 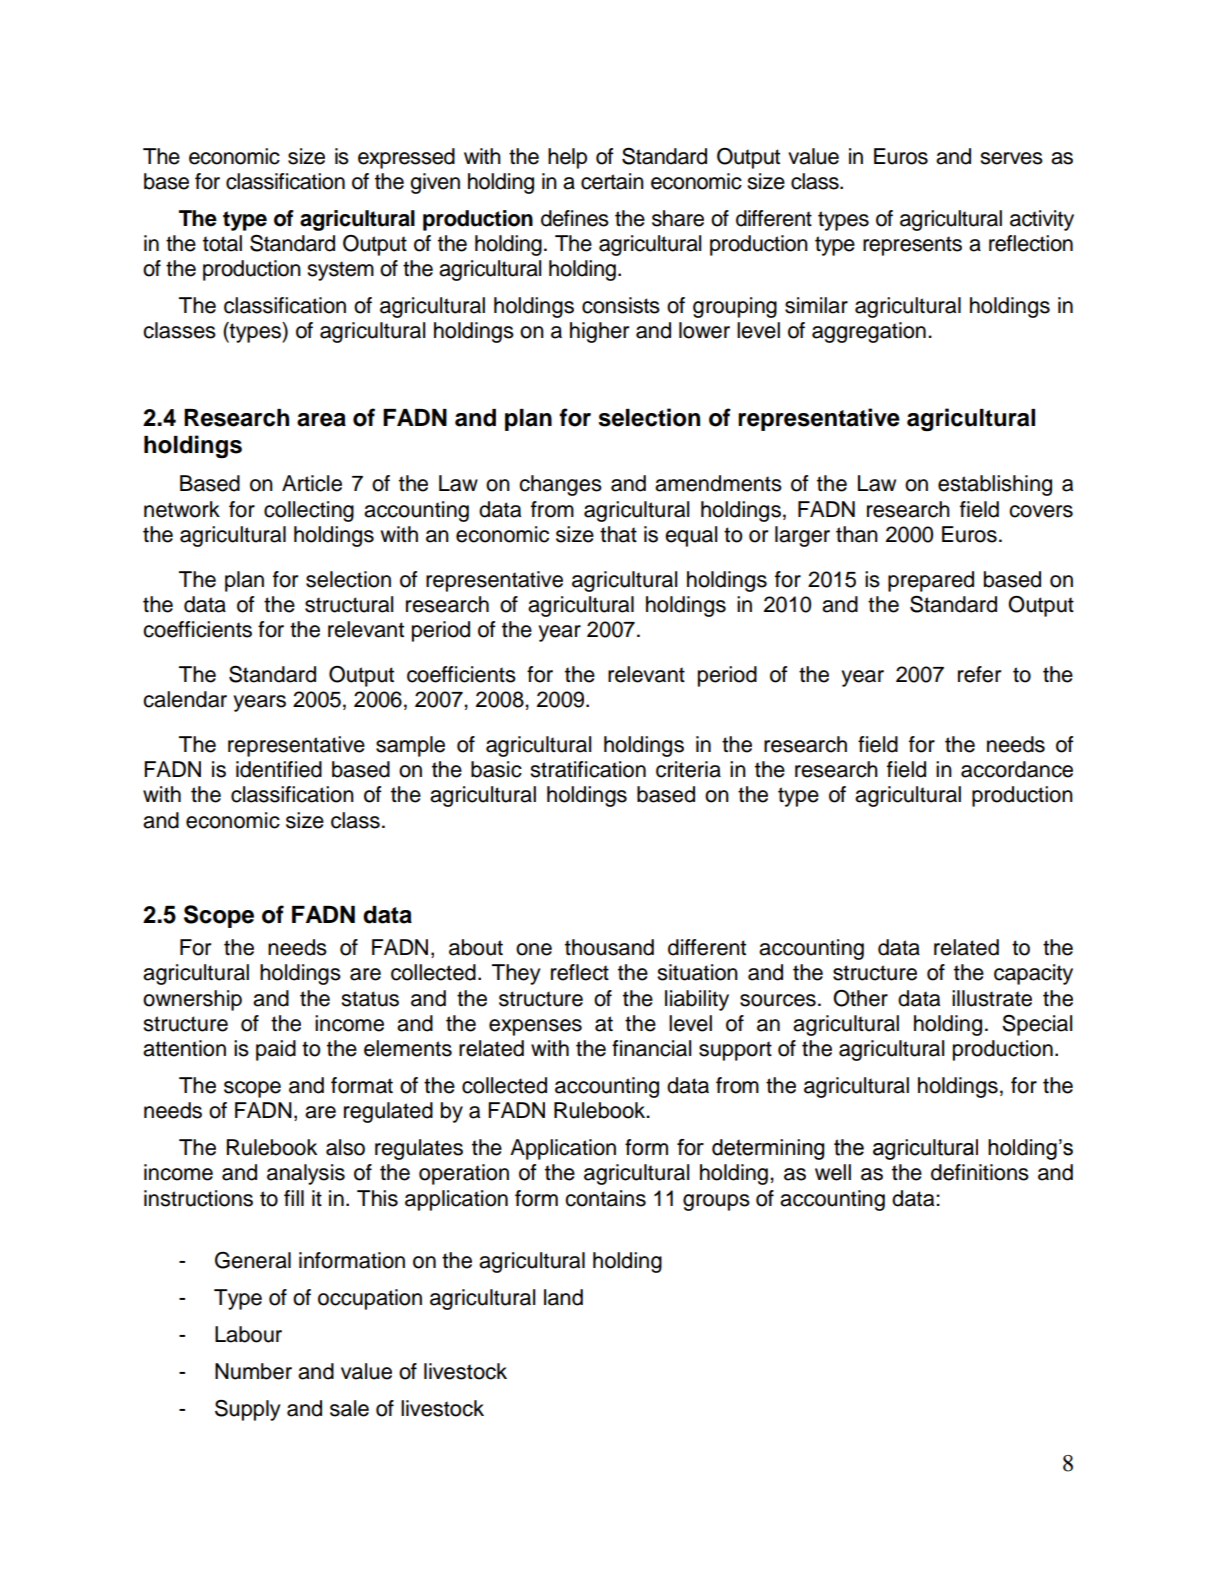 What do you see at coordinates (980, 1172) in the screenshot?
I see `definitions` at bounding box center [980, 1172].
